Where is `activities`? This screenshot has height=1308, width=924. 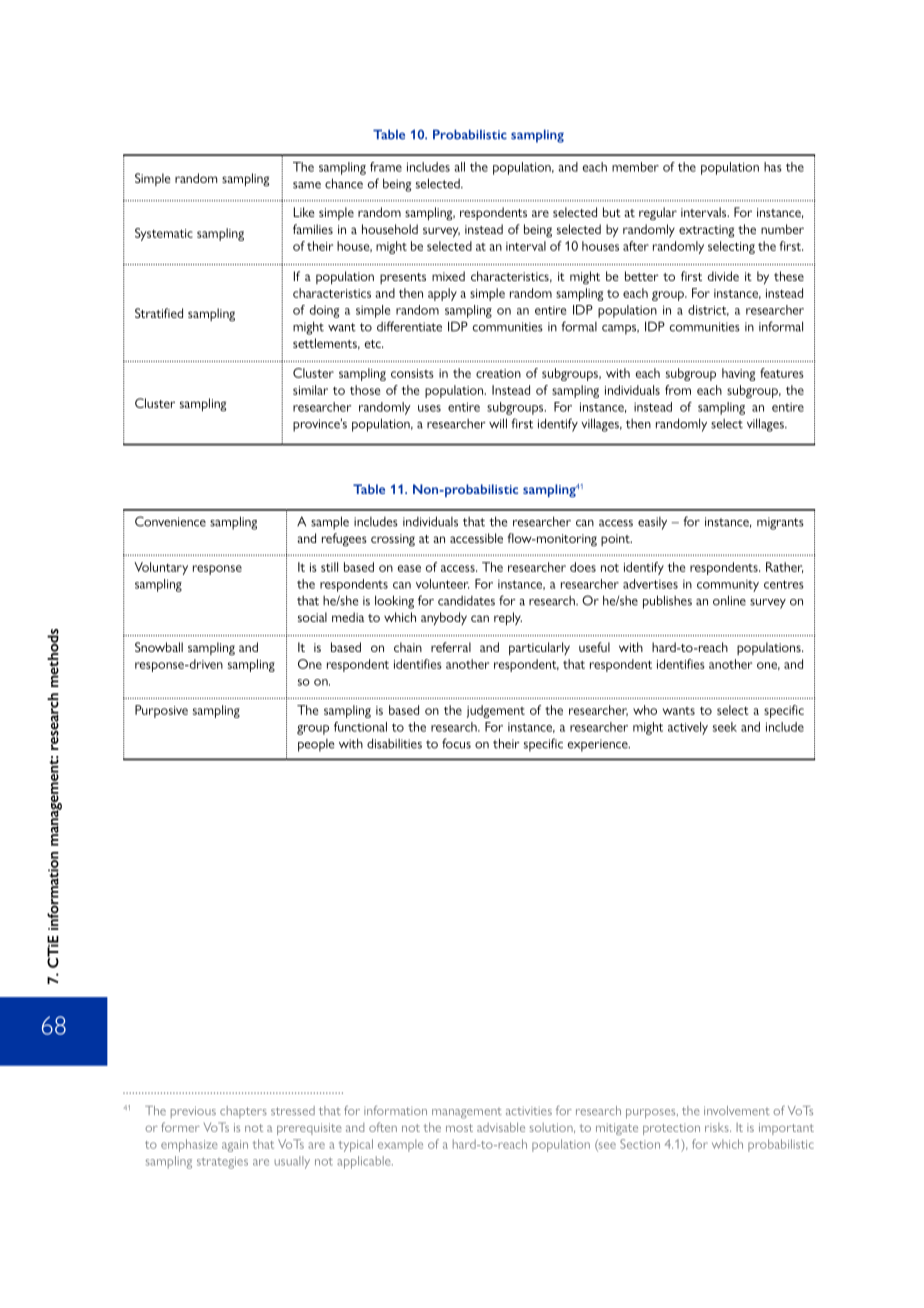
activities is located at coordinates (529, 1111).
